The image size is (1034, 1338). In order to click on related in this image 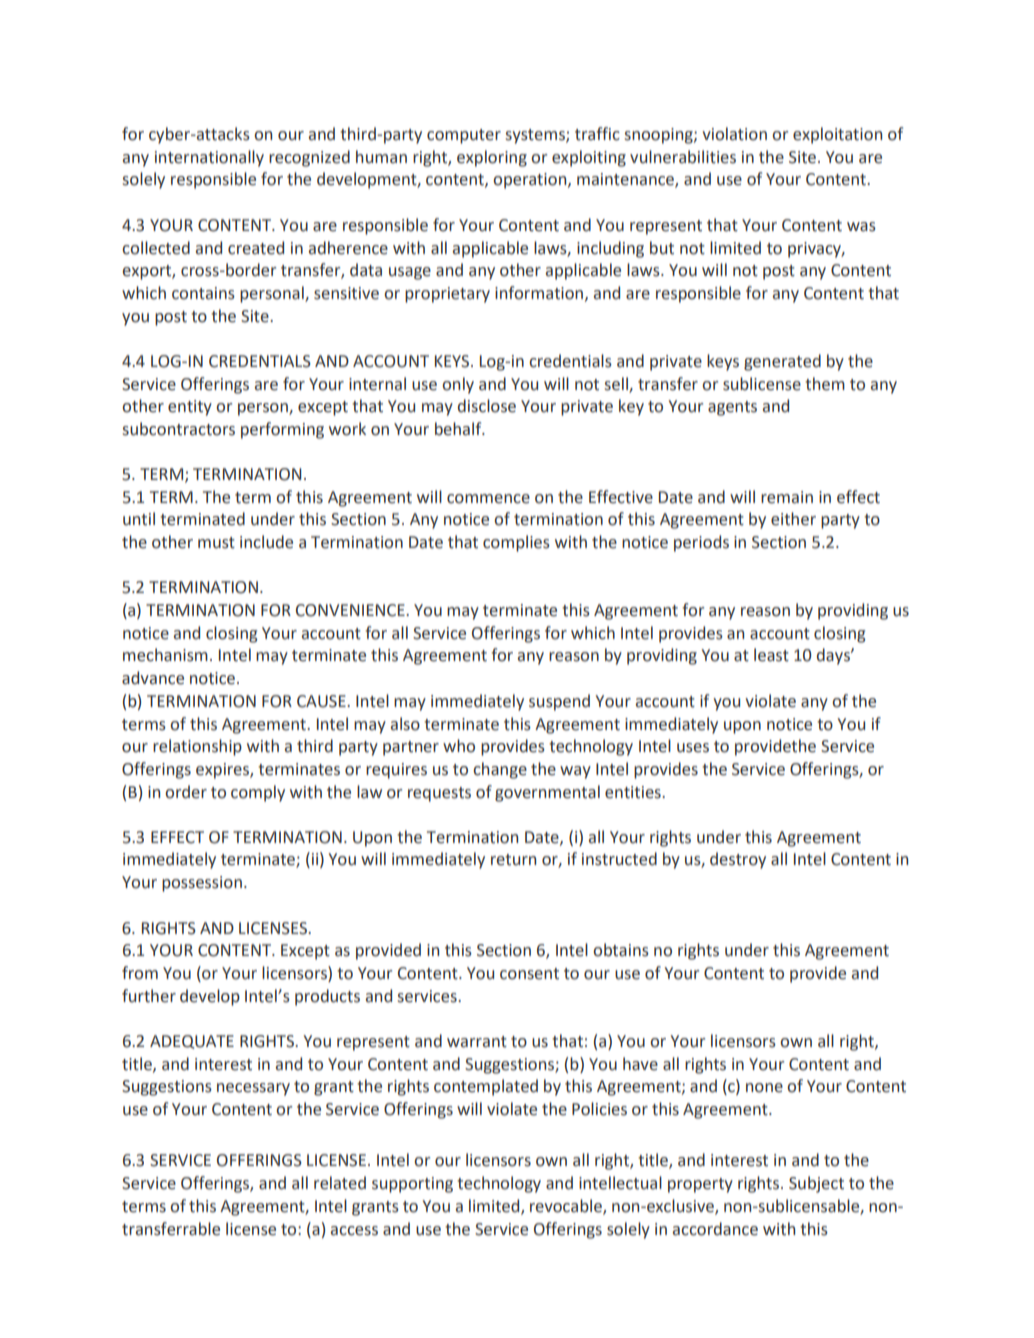, I will do `click(340, 1183)`.
